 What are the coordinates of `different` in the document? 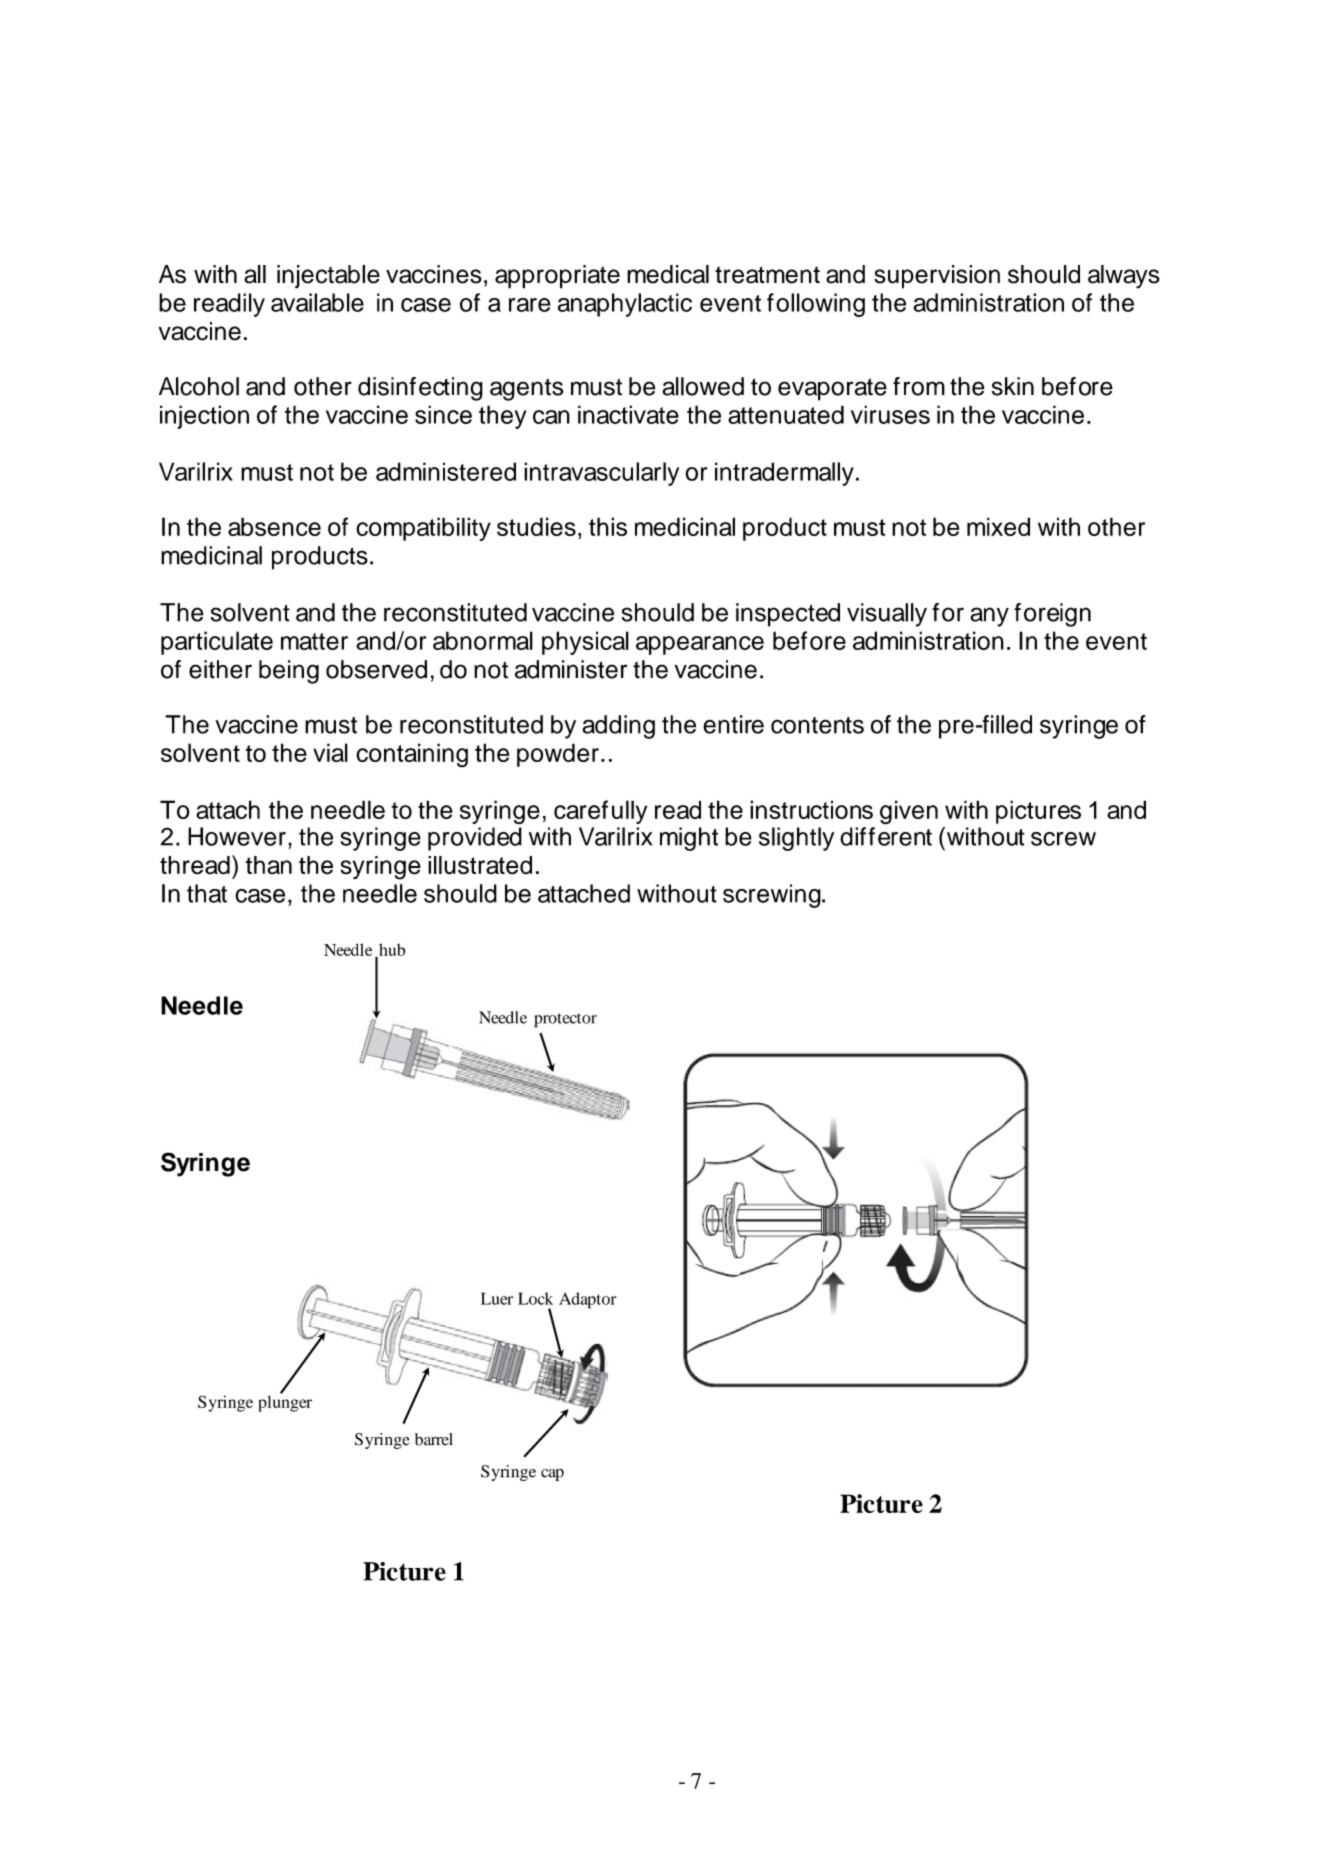 It's located at (886, 836).
